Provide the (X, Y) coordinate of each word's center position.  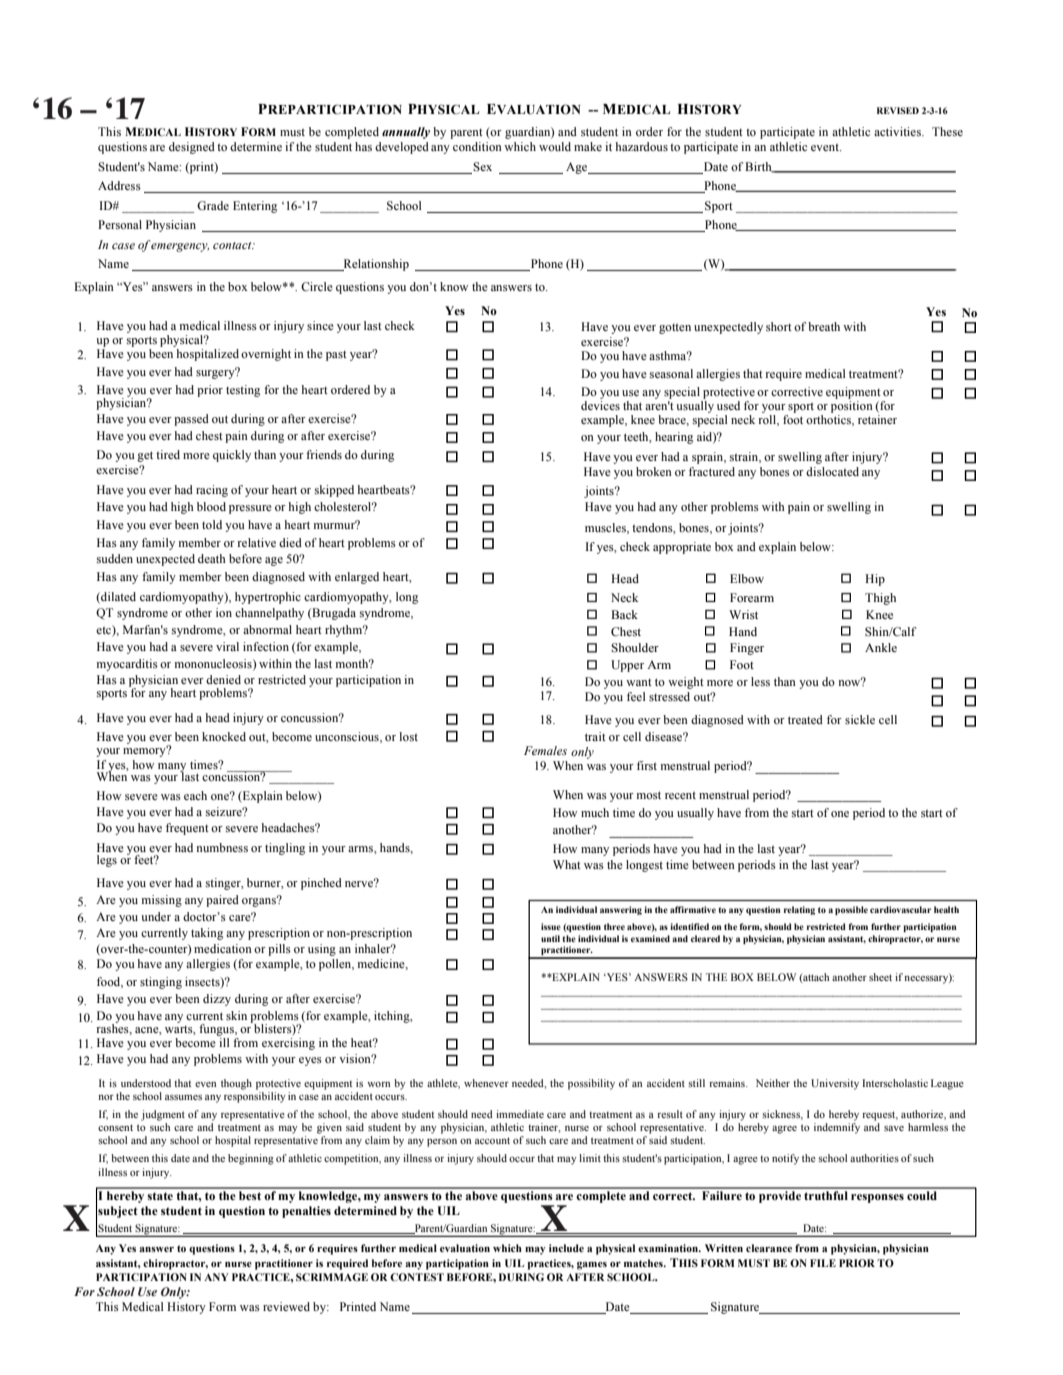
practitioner (284, 1264)
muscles (606, 528)
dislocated (832, 471)
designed (192, 148)
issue (551, 926)
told (212, 524)
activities (898, 131)
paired (222, 901)
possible (851, 910)
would (555, 146)
